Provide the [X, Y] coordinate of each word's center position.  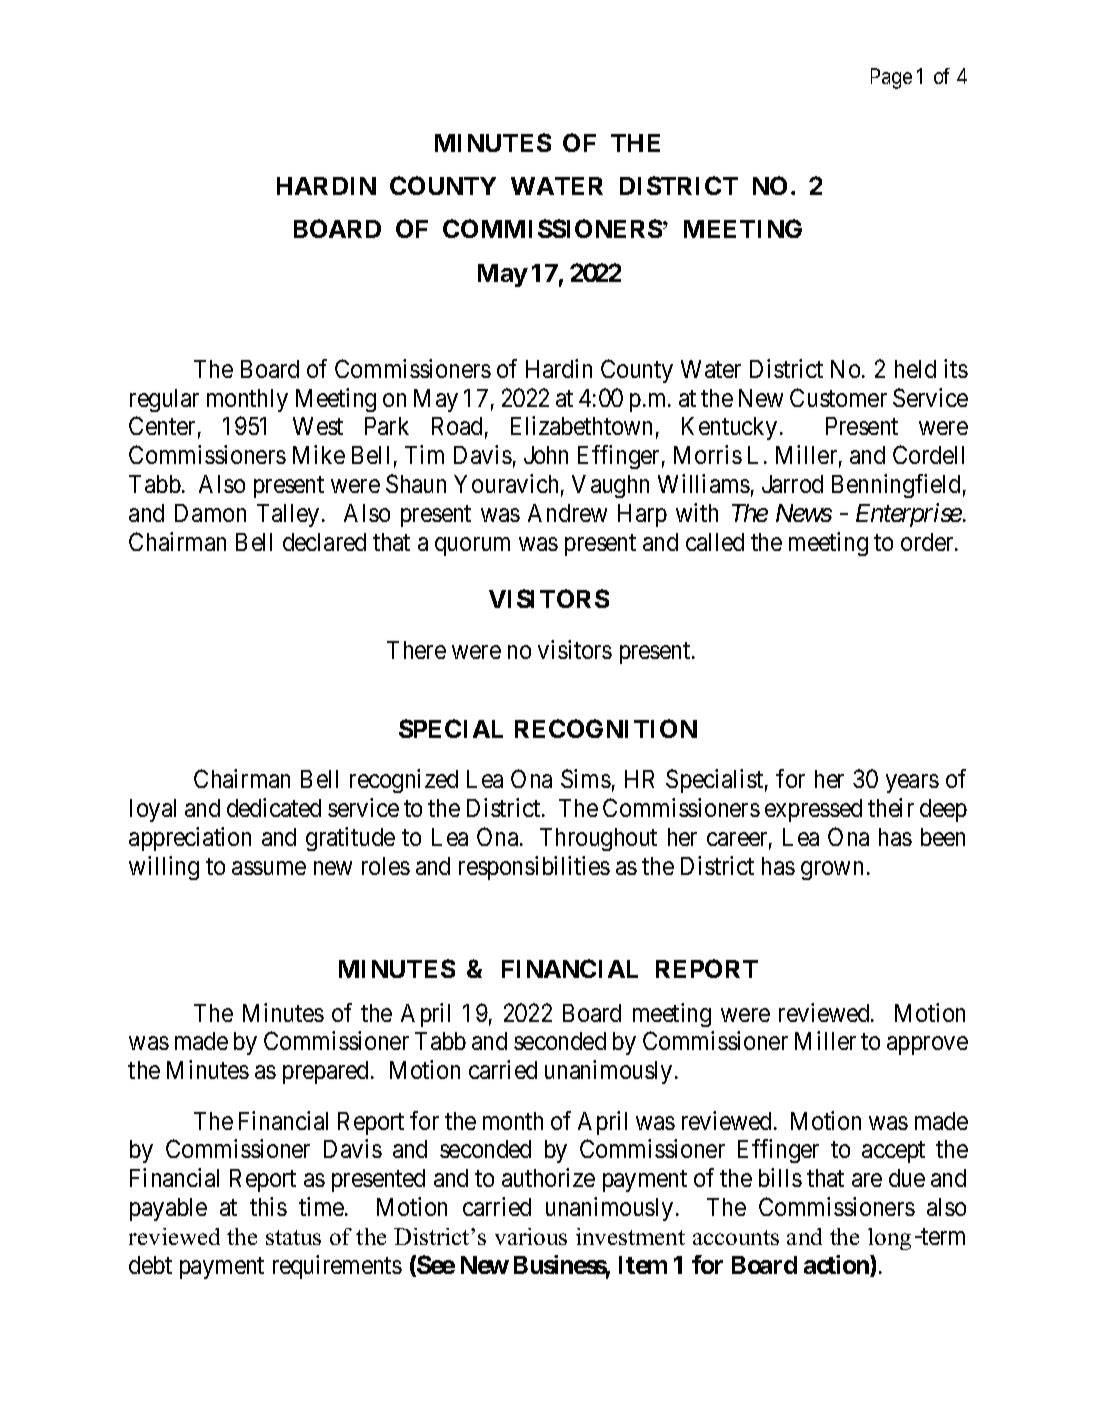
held [915, 369]
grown [832, 870]
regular [164, 400]
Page [891, 78]
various [531, 1236]
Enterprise [909, 515]
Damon [210, 513]
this [268, 1206]
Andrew [567, 513]
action [837, 1266]
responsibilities [534, 868]
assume [269, 868]
